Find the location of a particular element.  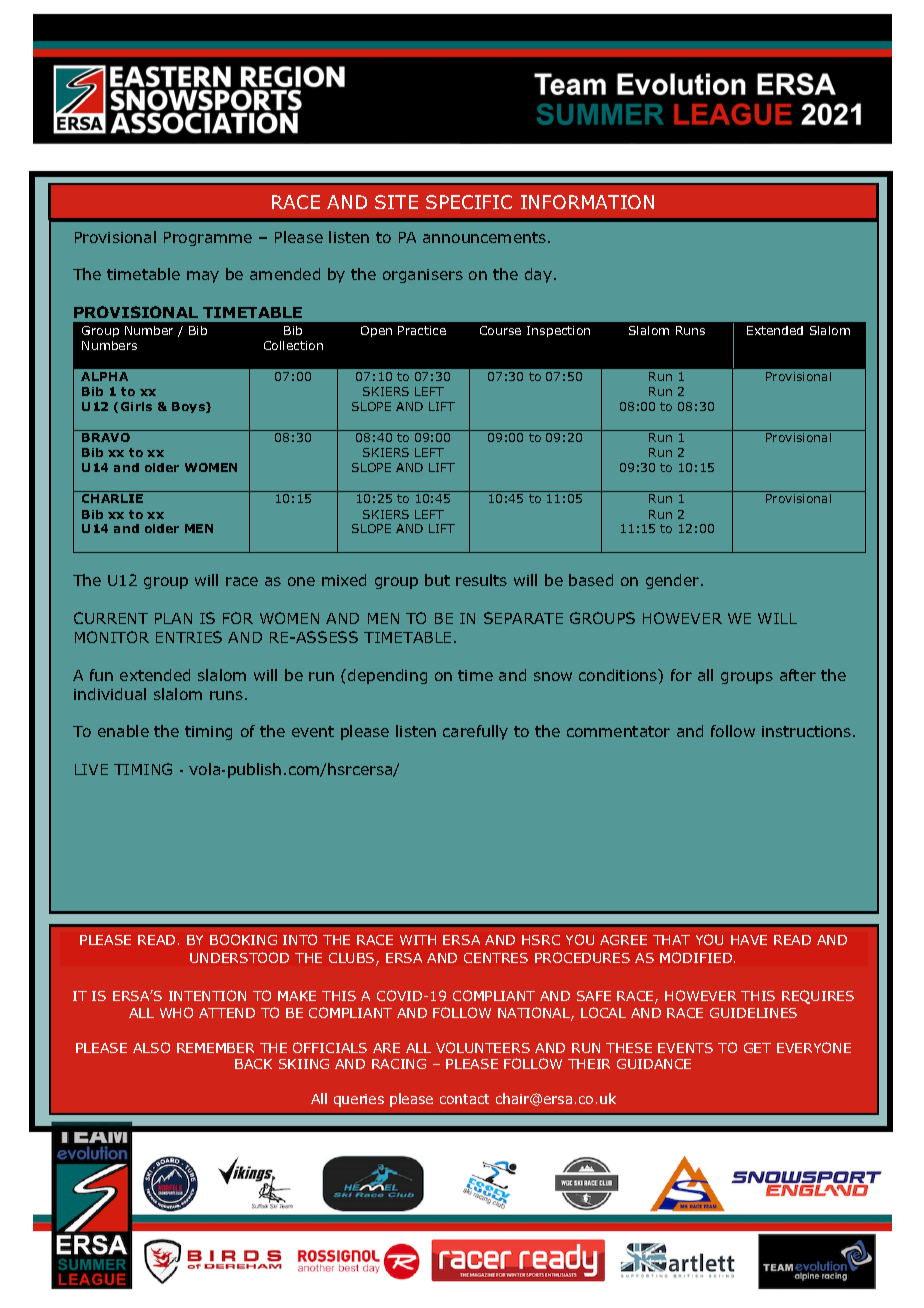

ALSO is located at coordinates (151, 1047).
